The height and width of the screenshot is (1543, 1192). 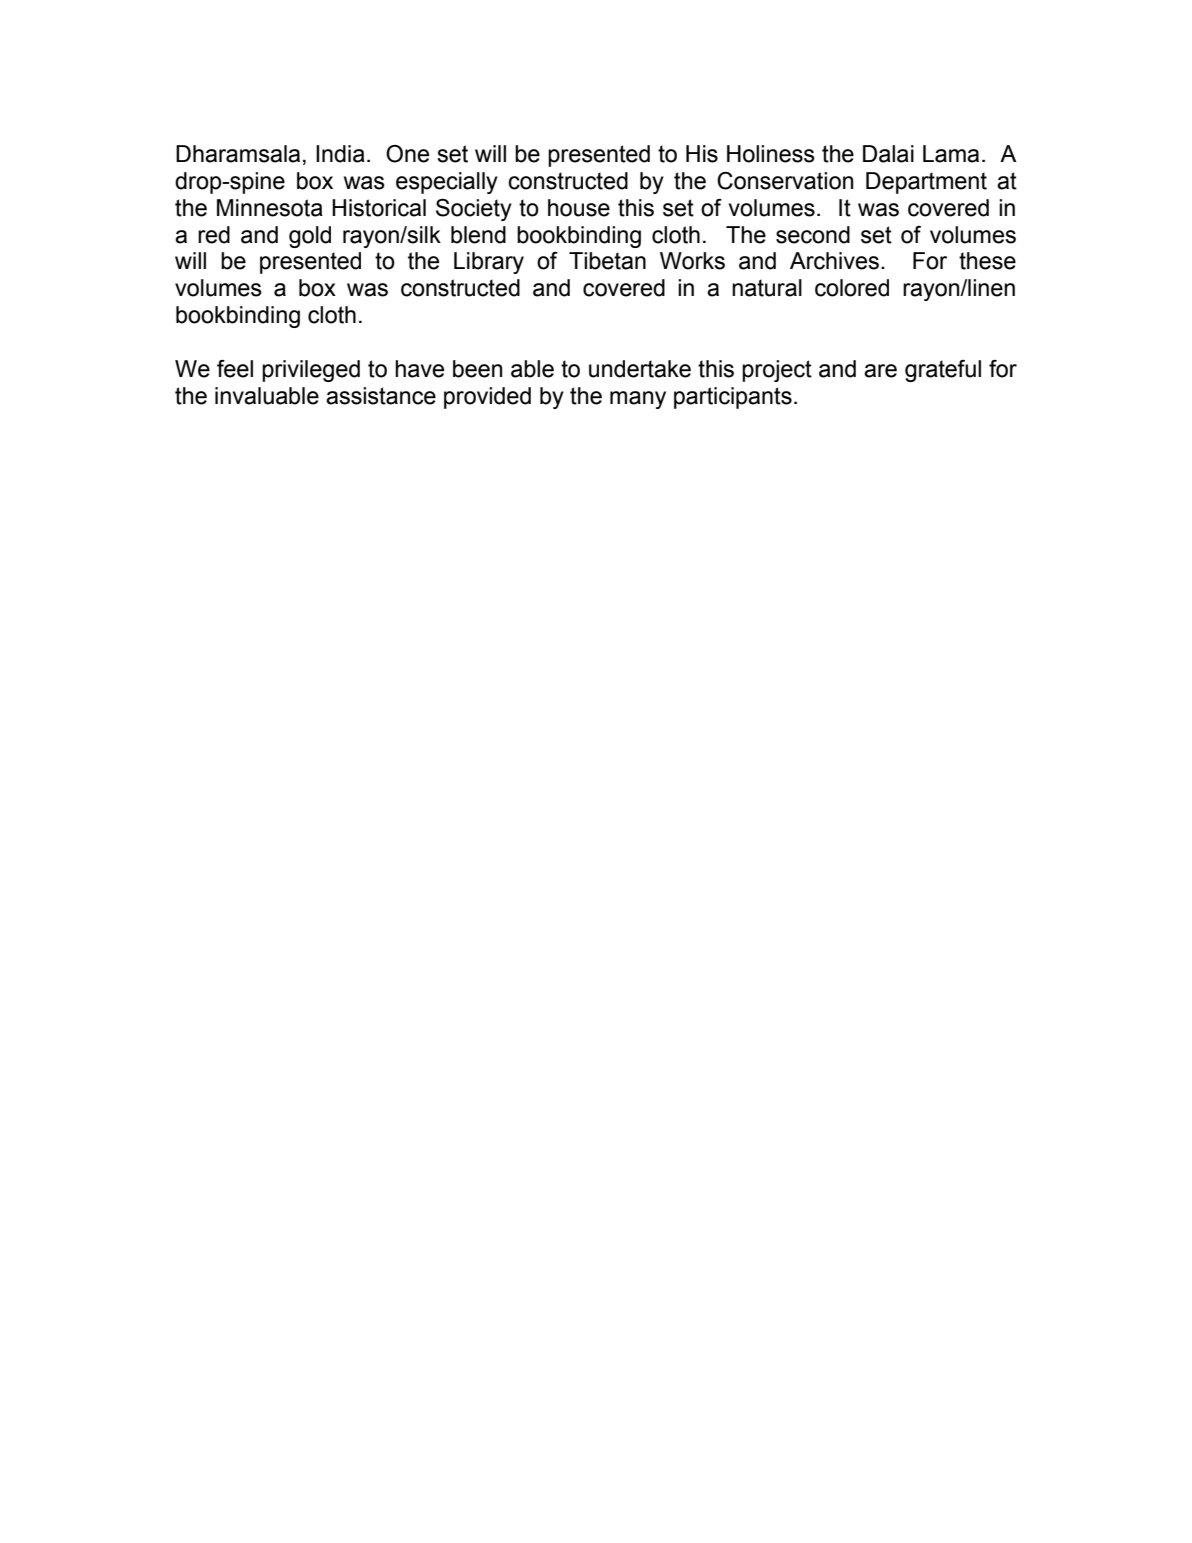 I want to click on undertake, so click(x=640, y=369).
